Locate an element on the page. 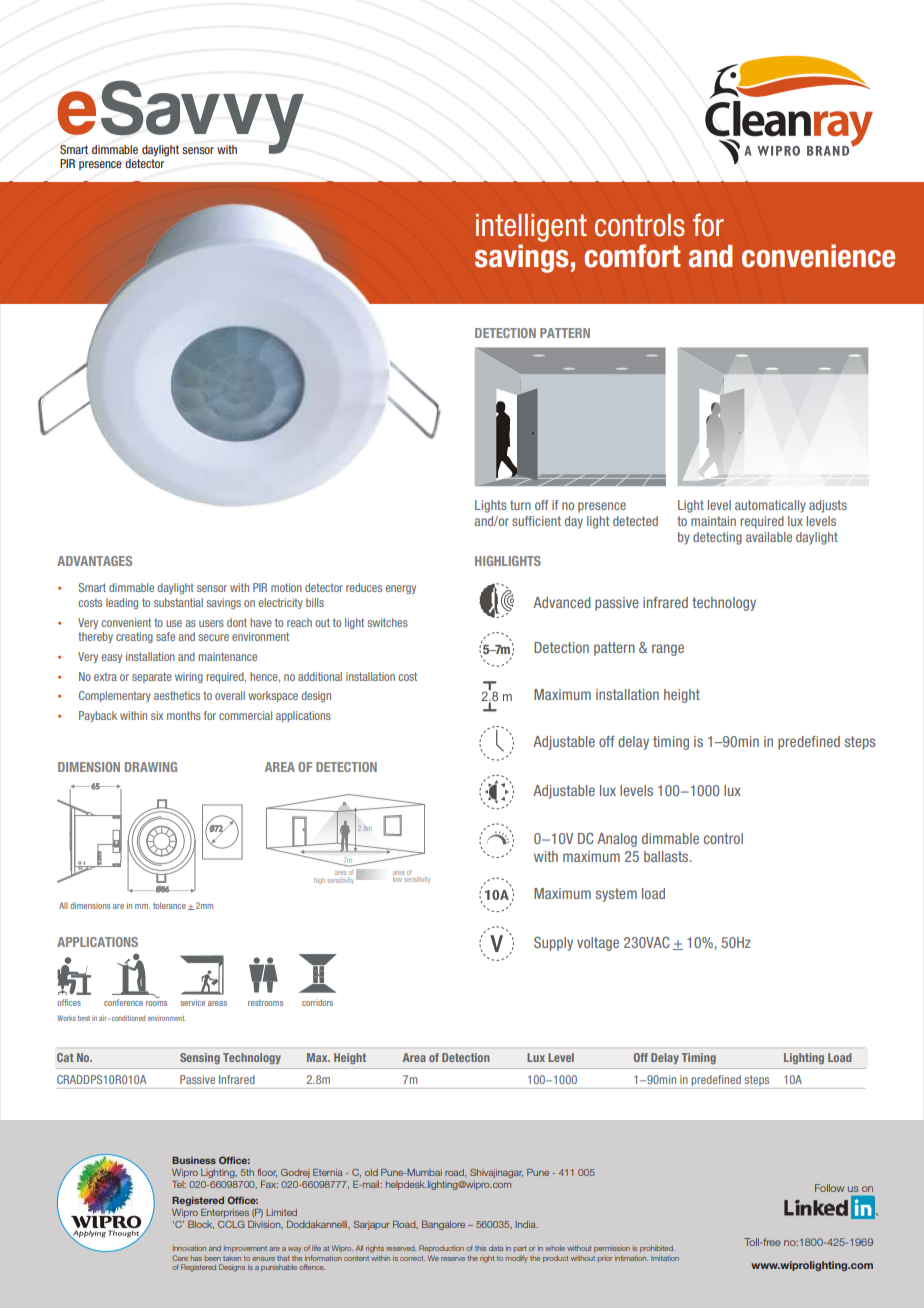  ADVANTAGES is located at coordinates (94, 561).
